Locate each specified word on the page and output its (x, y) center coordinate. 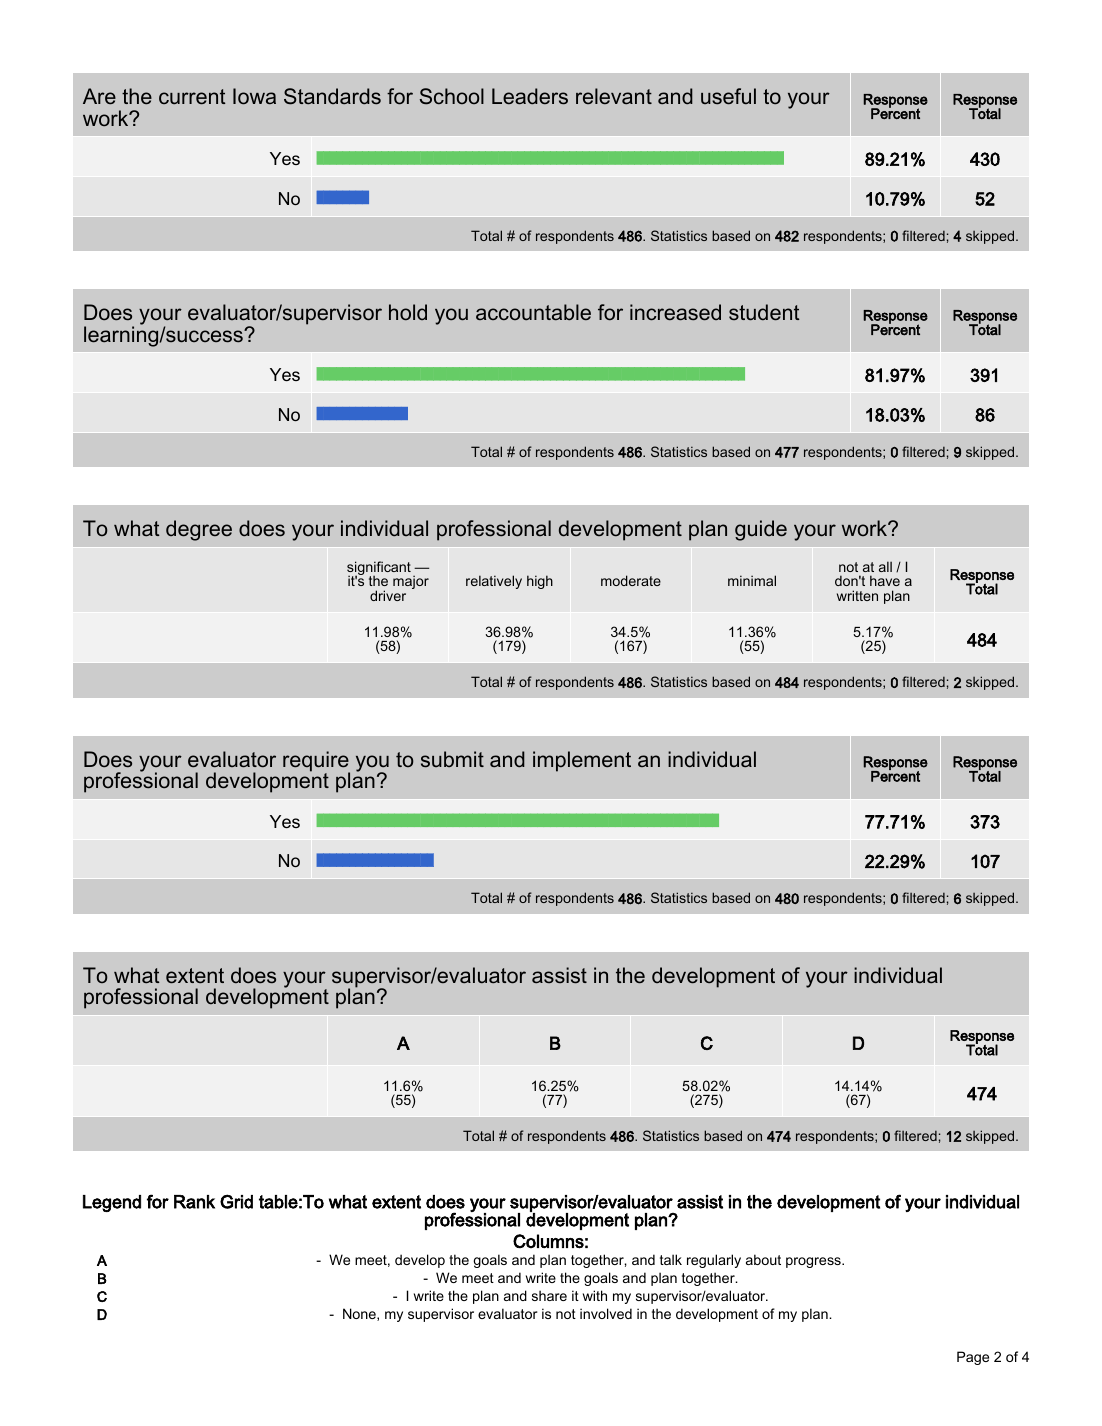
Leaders (530, 96)
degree (199, 530)
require (316, 762)
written (857, 595)
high (540, 582)
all (885, 566)
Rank (194, 1202)
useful (728, 96)
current (192, 97)
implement (582, 761)
